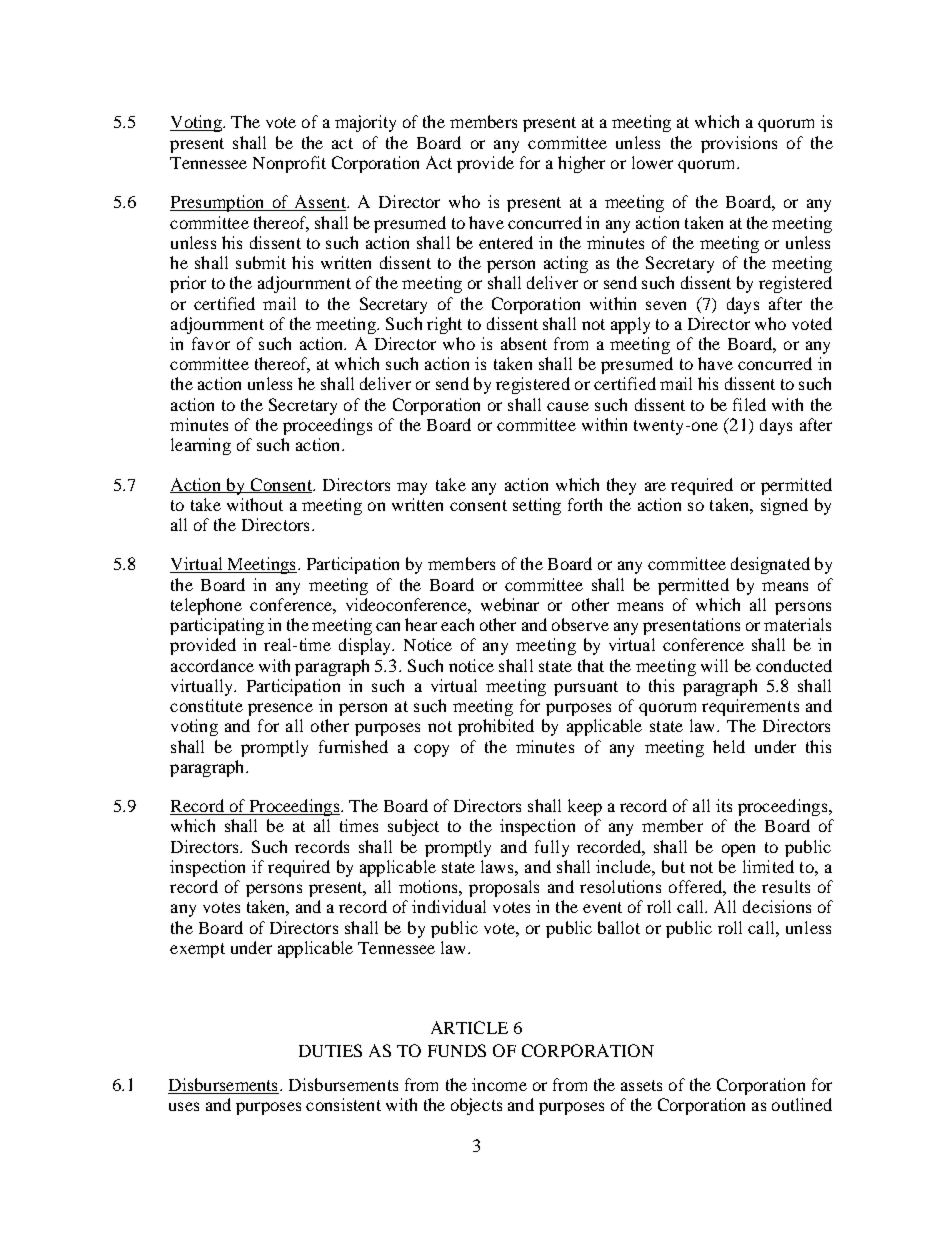  Describe the element at coordinates (581, 164) in the document. I see `higher` at that location.
